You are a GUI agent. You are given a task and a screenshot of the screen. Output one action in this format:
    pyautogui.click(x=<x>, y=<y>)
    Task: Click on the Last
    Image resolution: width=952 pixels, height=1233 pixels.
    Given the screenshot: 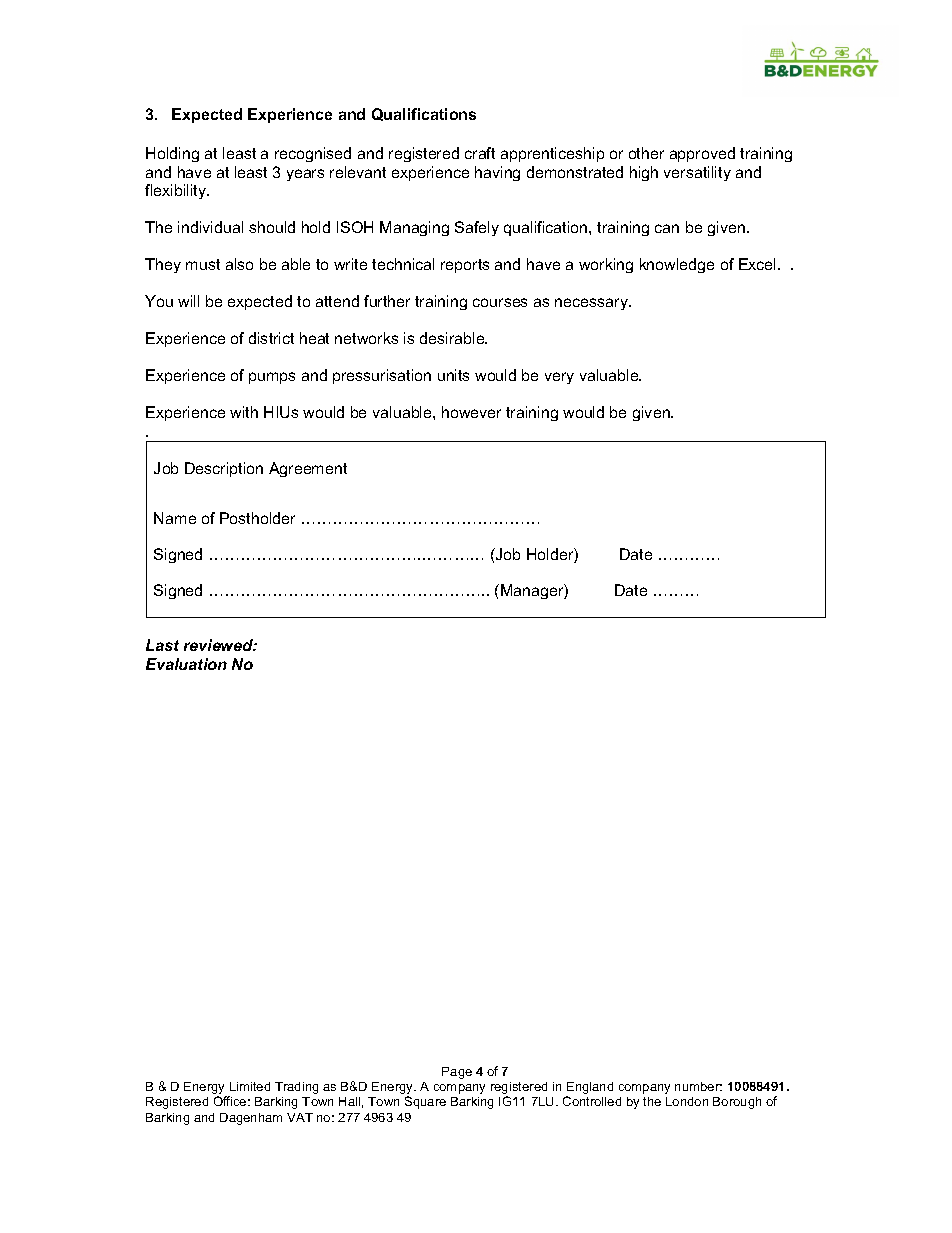 What is the action you would take?
    pyautogui.click(x=162, y=645)
